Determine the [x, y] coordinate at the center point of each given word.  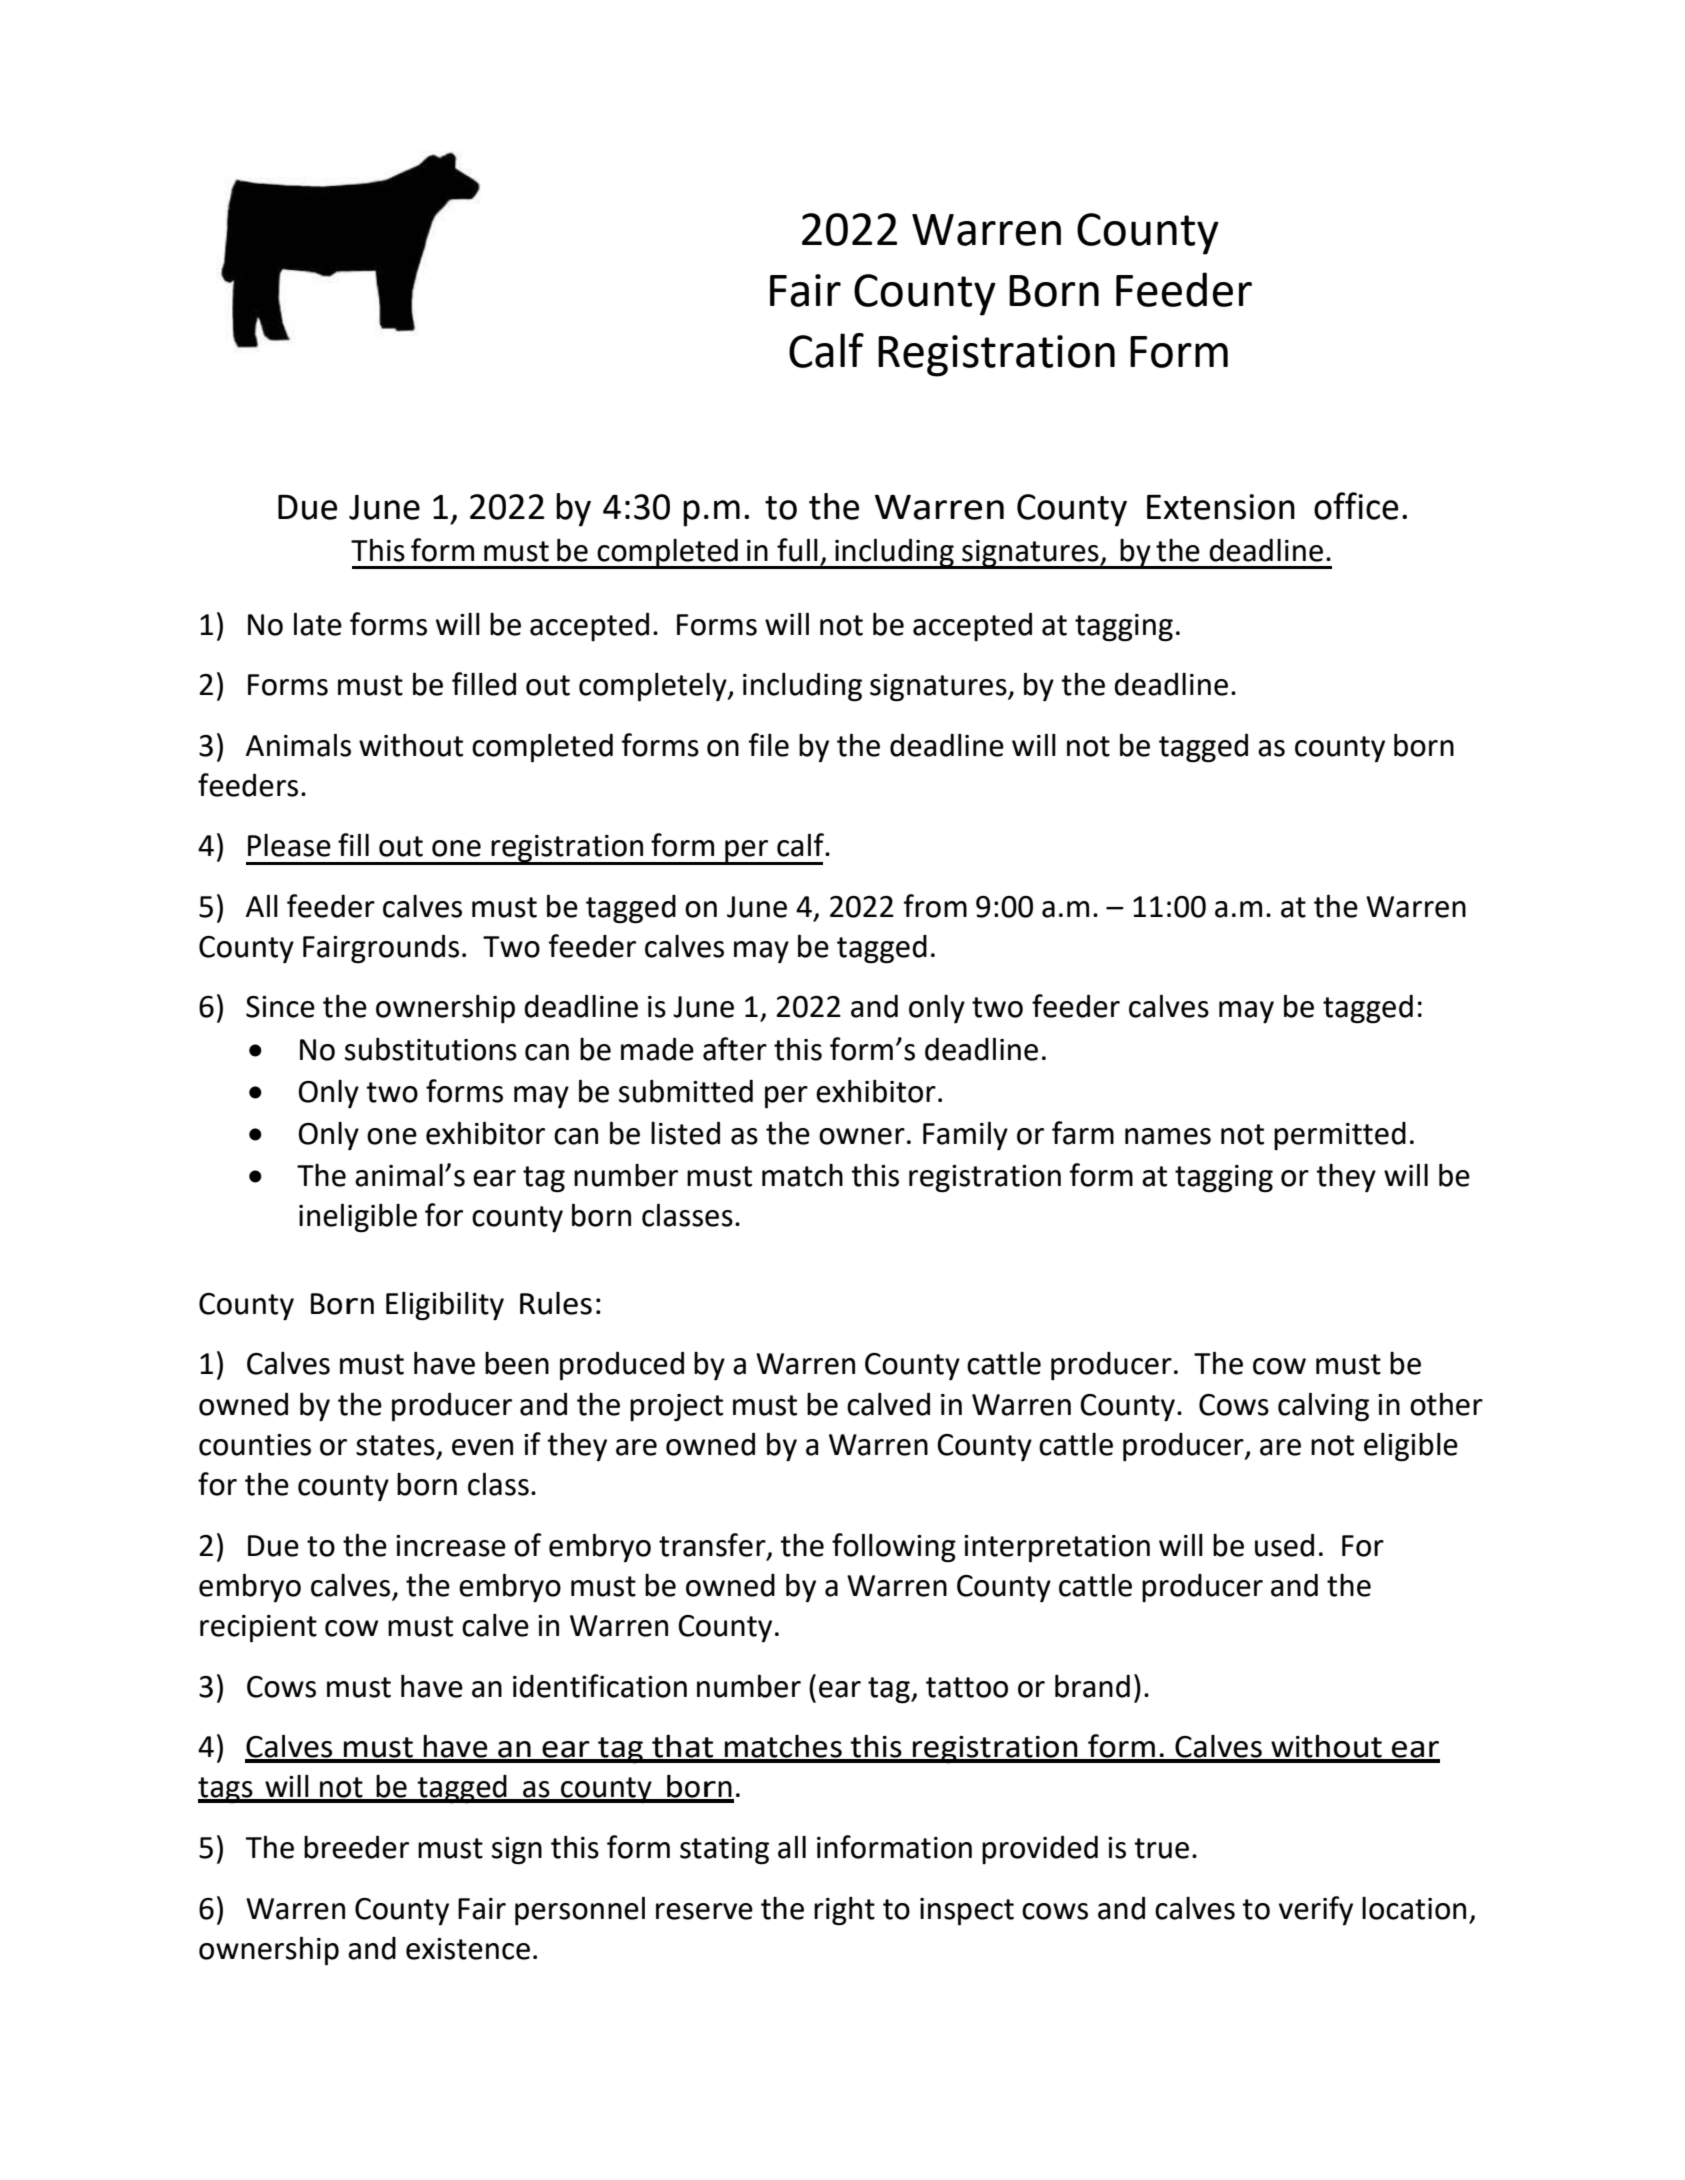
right [844, 1911]
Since [280, 1007]
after [735, 1049]
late [318, 624]
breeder [356, 1847]
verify [1316, 1910]
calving [1323, 1407]
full [797, 550]
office [1356, 506]
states [395, 1445]
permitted [1340, 1136]
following [894, 1548]
